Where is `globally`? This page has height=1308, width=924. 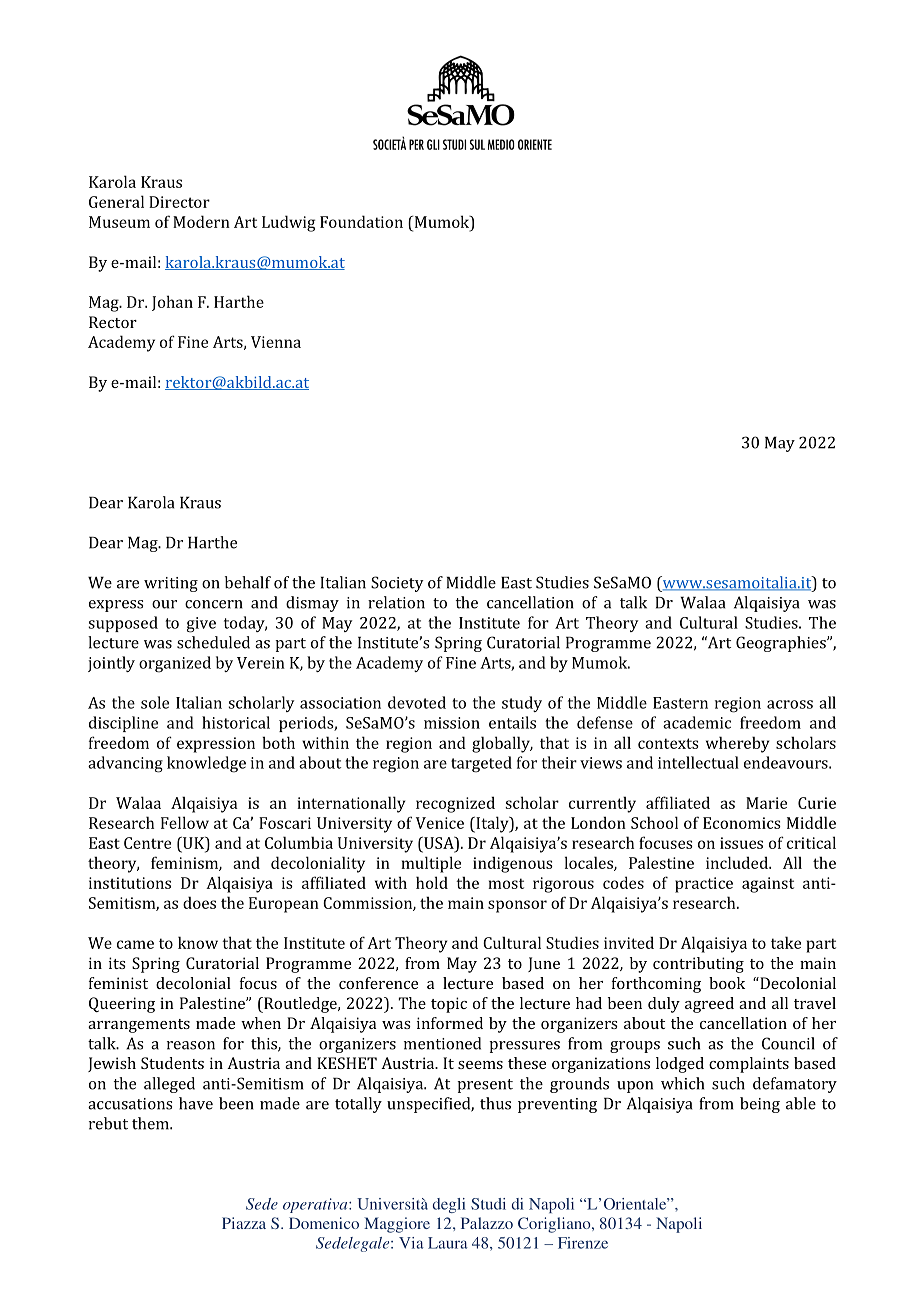
globally is located at coordinates (502, 744).
